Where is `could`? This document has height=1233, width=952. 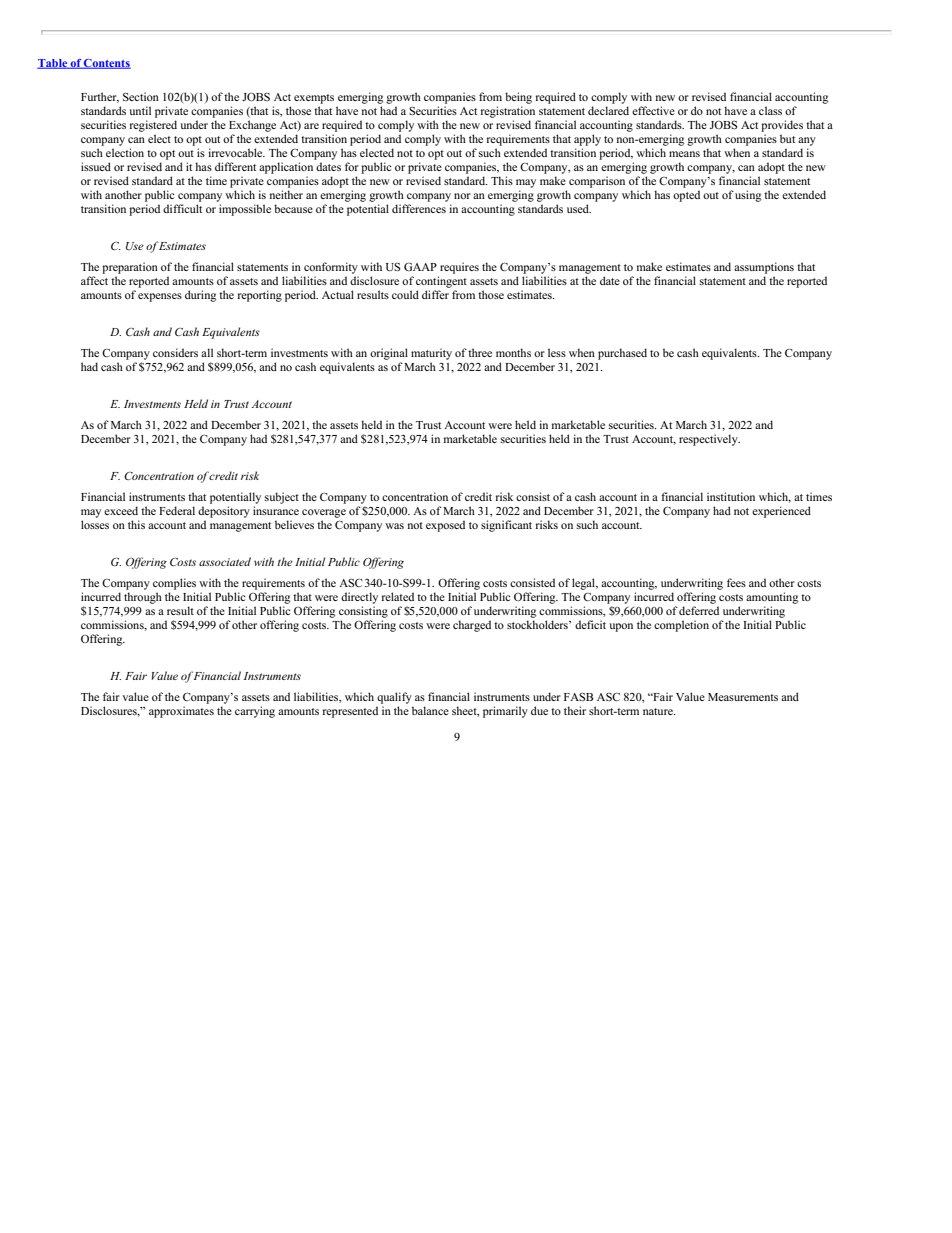 could is located at coordinates (405, 294).
